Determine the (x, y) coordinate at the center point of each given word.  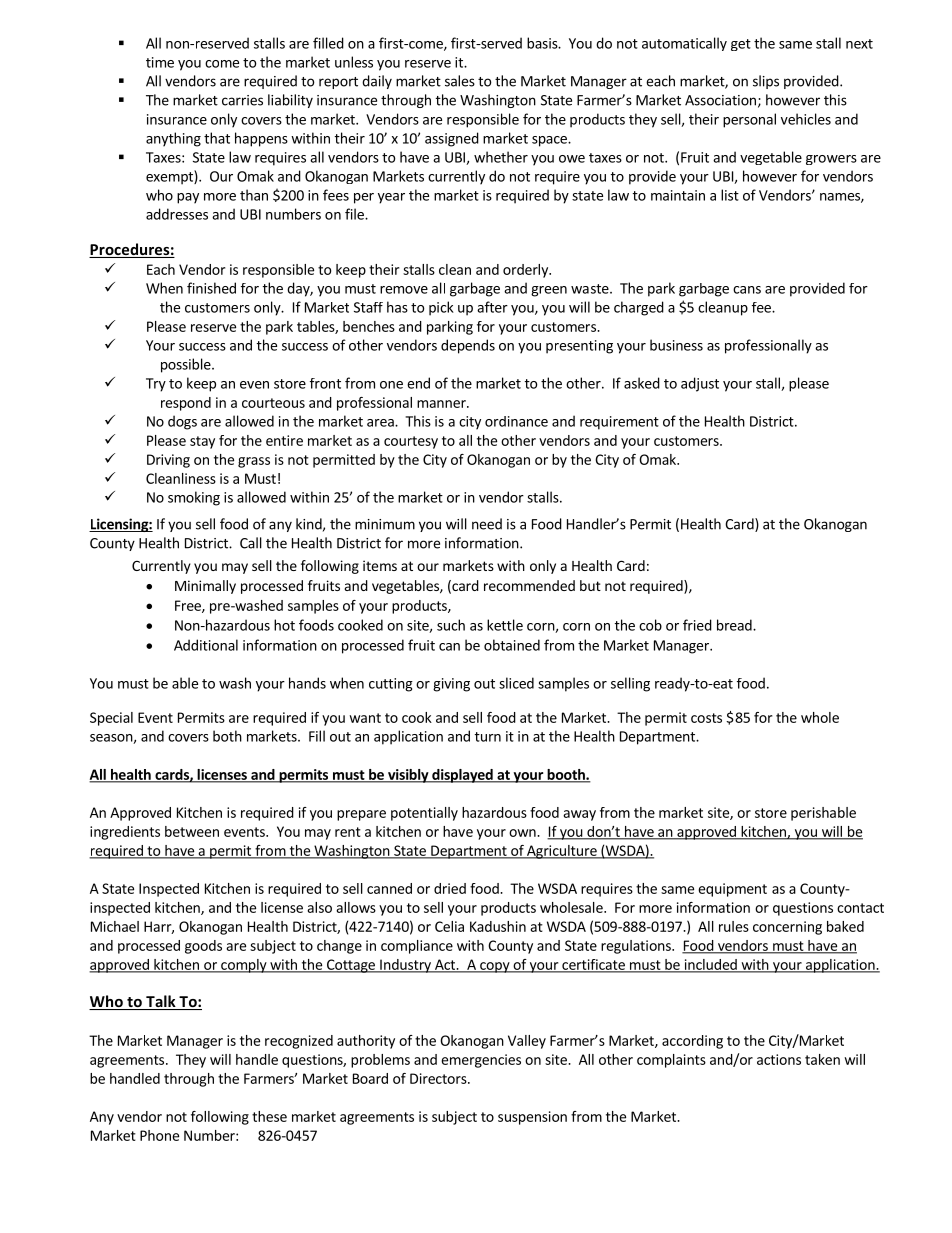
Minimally (205, 587)
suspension (532, 1118)
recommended (529, 585)
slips (766, 82)
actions (779, 1059)
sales (460, 81)
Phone (159, 1135)
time (160, 62)
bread (735, 625)
